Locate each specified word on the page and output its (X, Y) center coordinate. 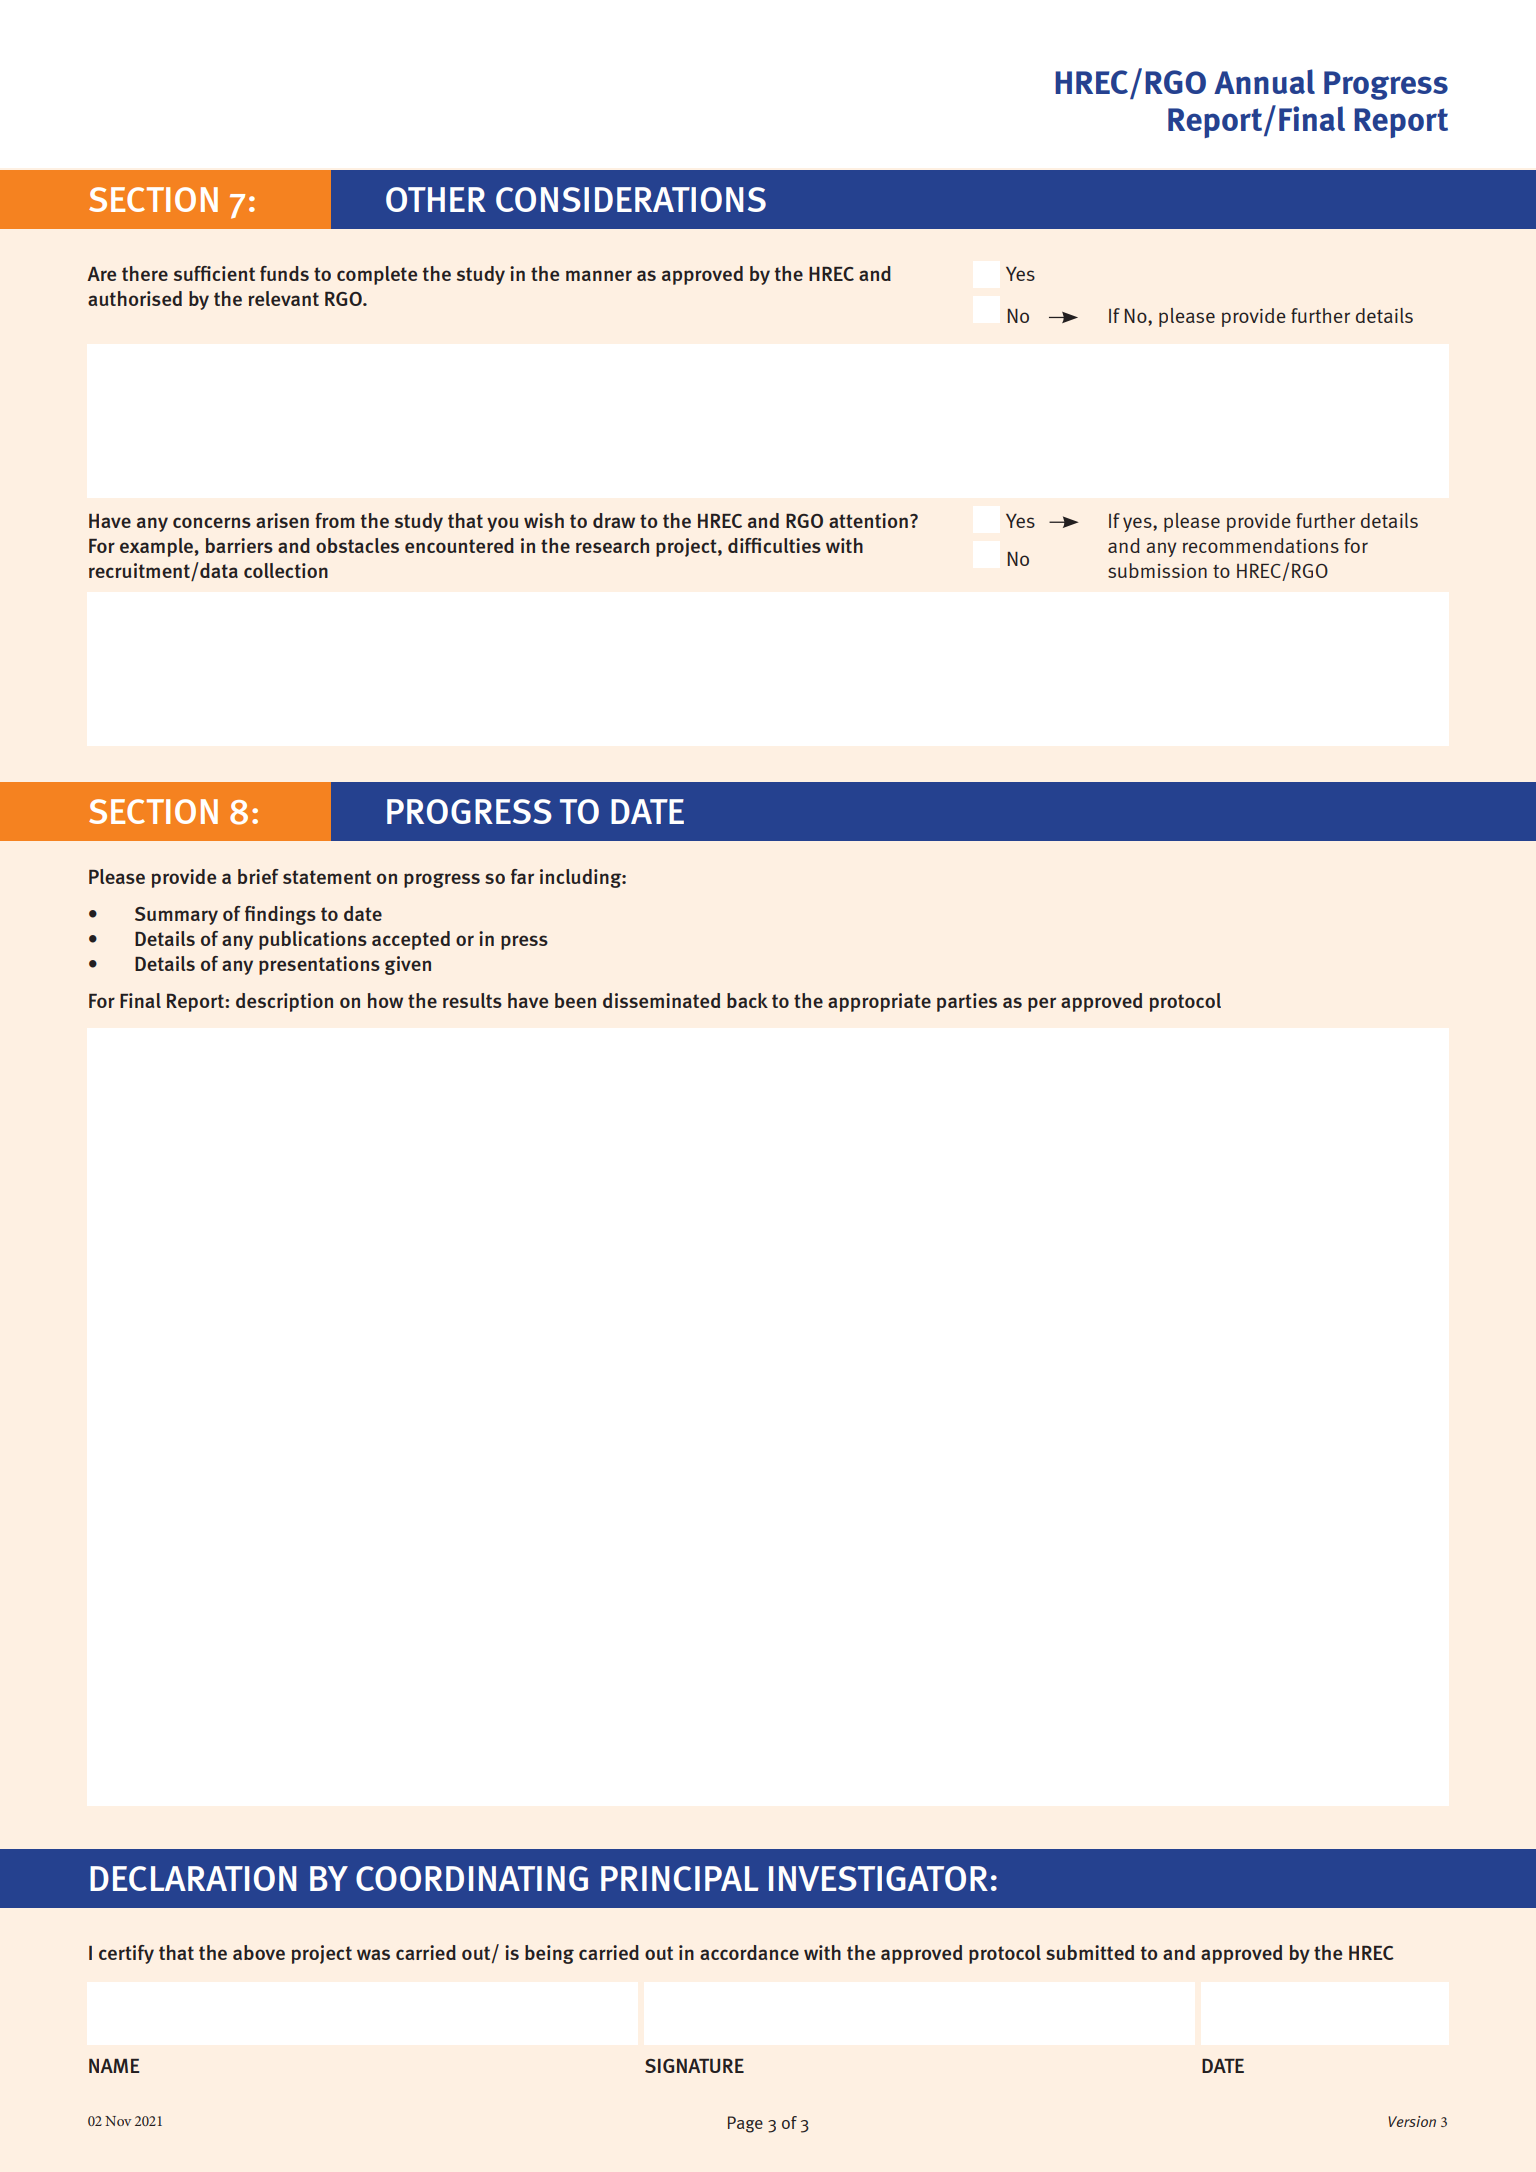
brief (258, 876)
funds (284, 273)
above (259, 1952)
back (747, 1000)
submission (1157, 570)
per (1042, 1004)
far (522, 876)
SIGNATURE (694, 2066)
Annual (1264, 81)
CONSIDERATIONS (631, 199)
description (284, 1002)
